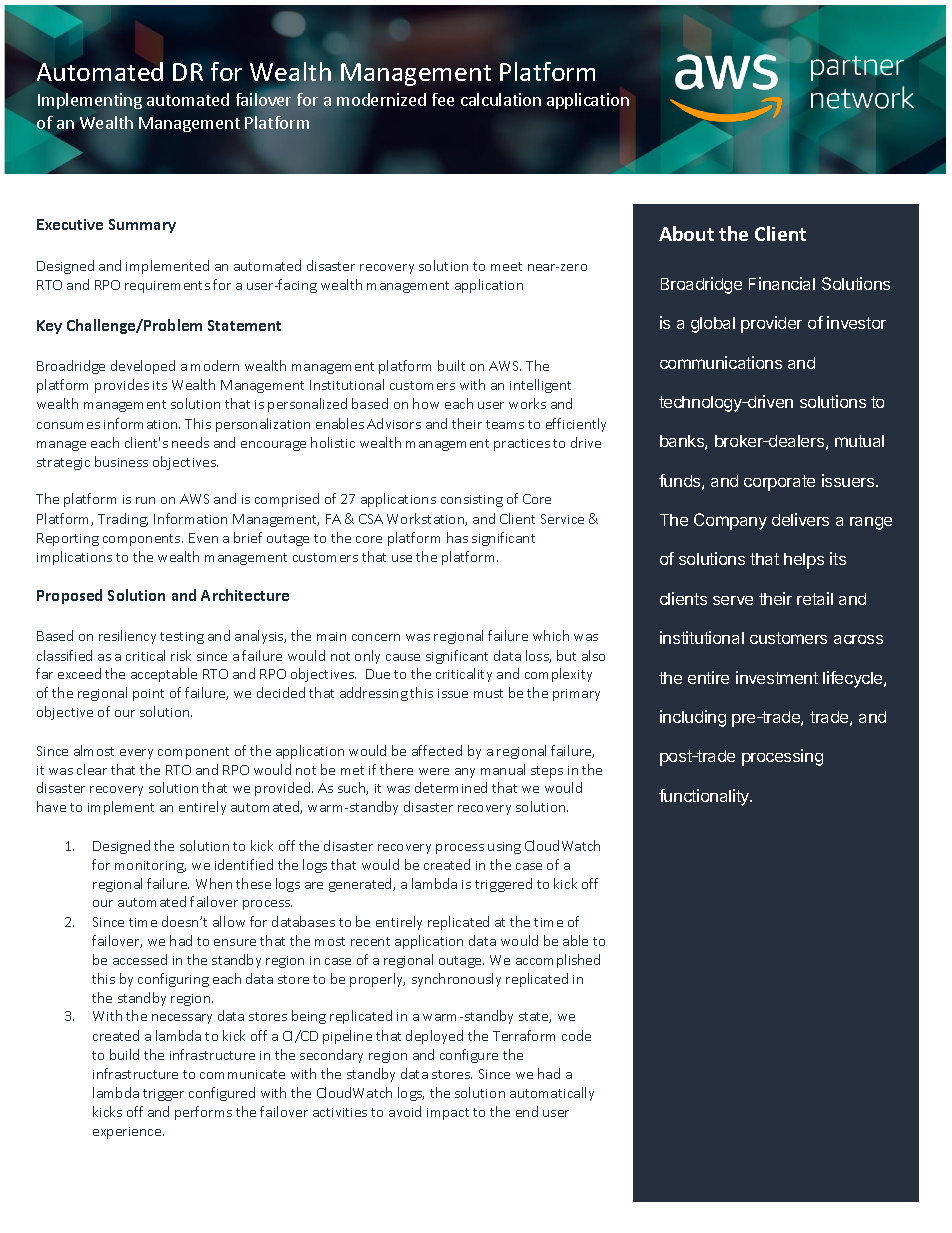 This image has width=952, height=1233. Describe the element at coordinates (142, 226) in the image. I see `Summary` at that location.
